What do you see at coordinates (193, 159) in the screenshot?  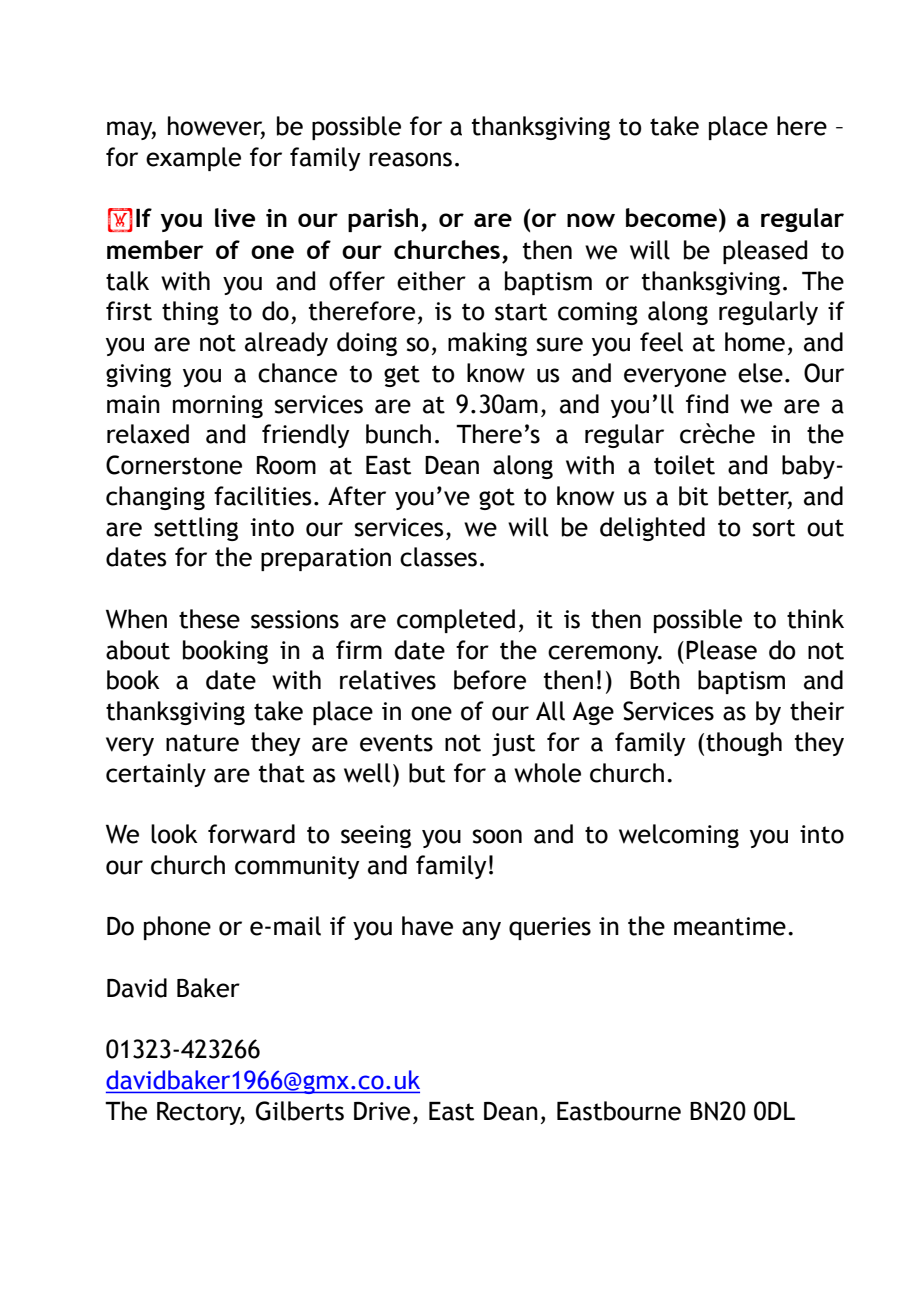 I see `example` at bounding box center [193, 159].
